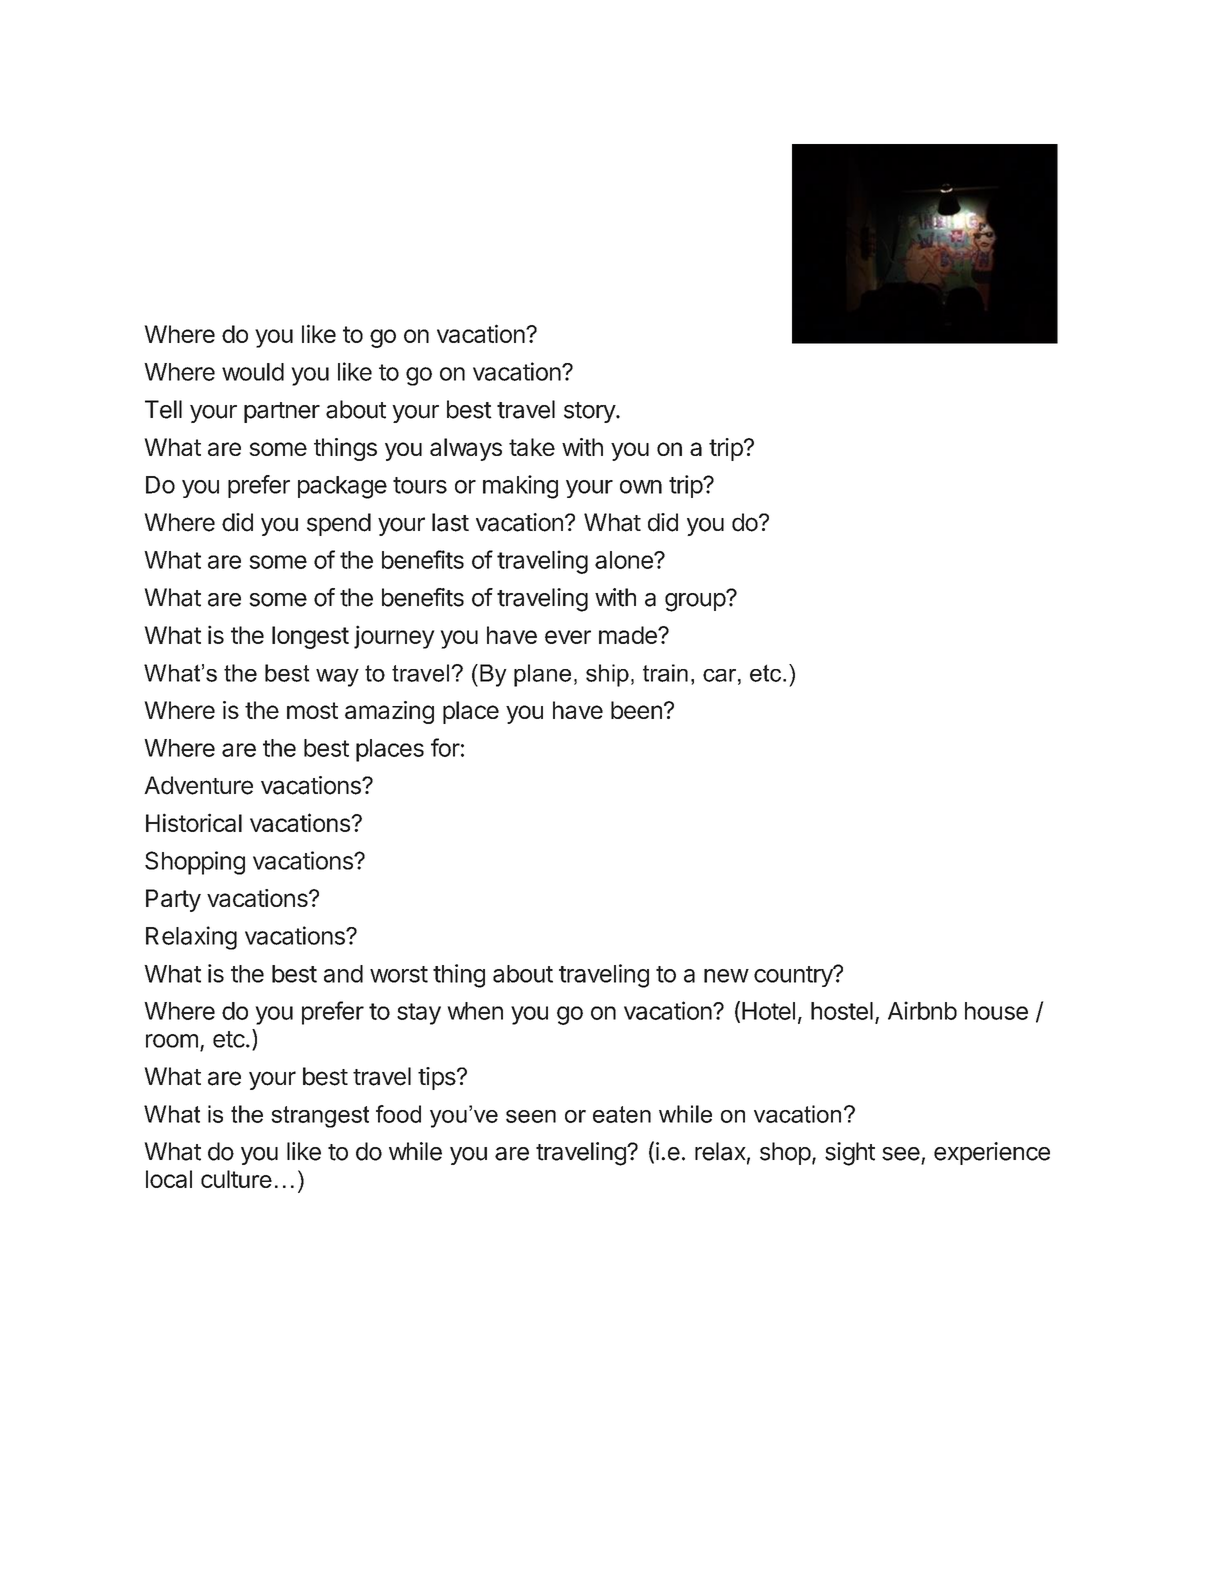 This screenshot has width=1224, height=1584. Describe the element at coordinates (312, 710) in the screenshot. I see `most` at that location.
